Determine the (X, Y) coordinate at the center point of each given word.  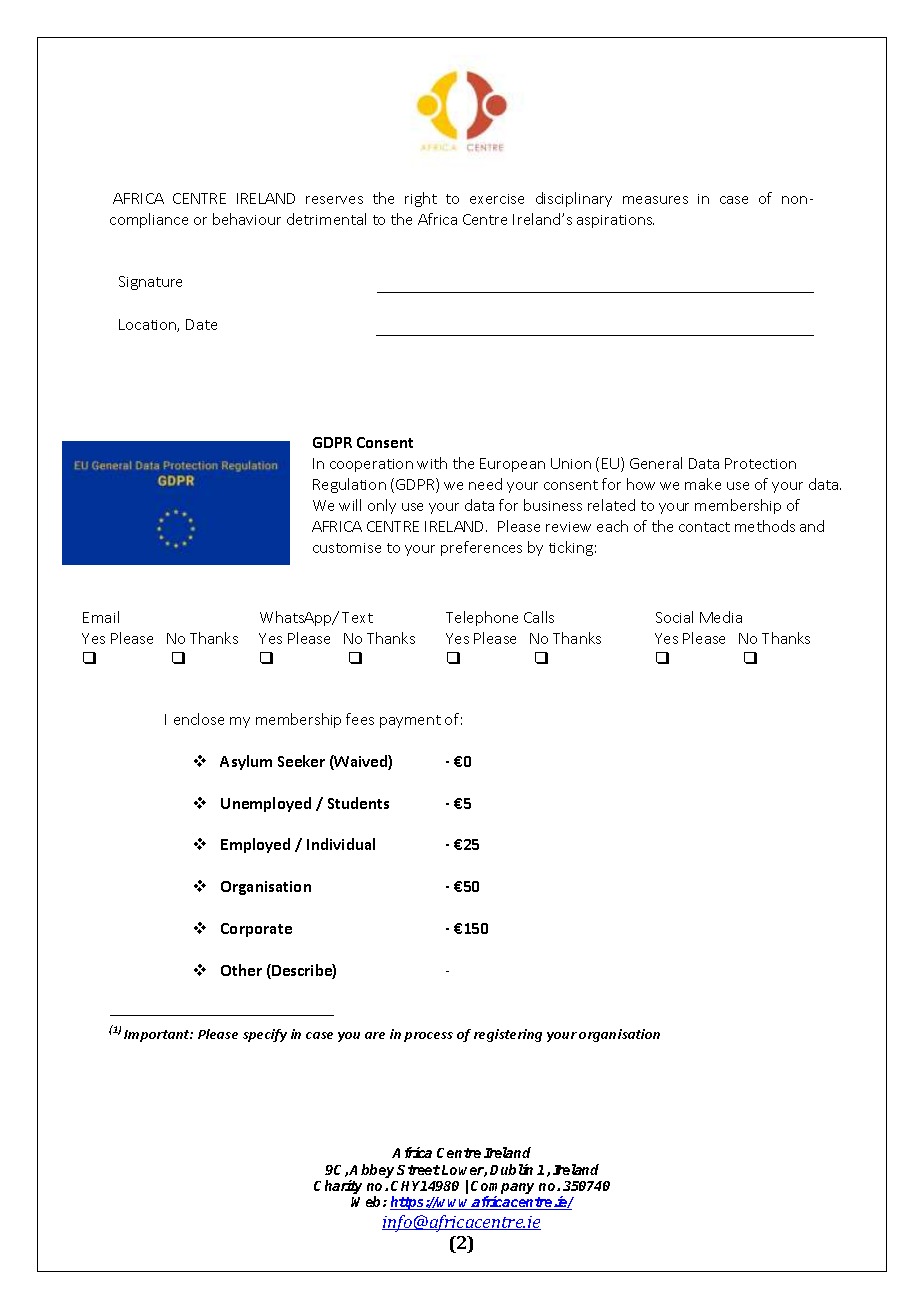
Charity (338, 1187)
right (421, 199)
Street (418, 1170)
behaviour (247, 219)
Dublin (511, 1169)
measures (655, 200)
